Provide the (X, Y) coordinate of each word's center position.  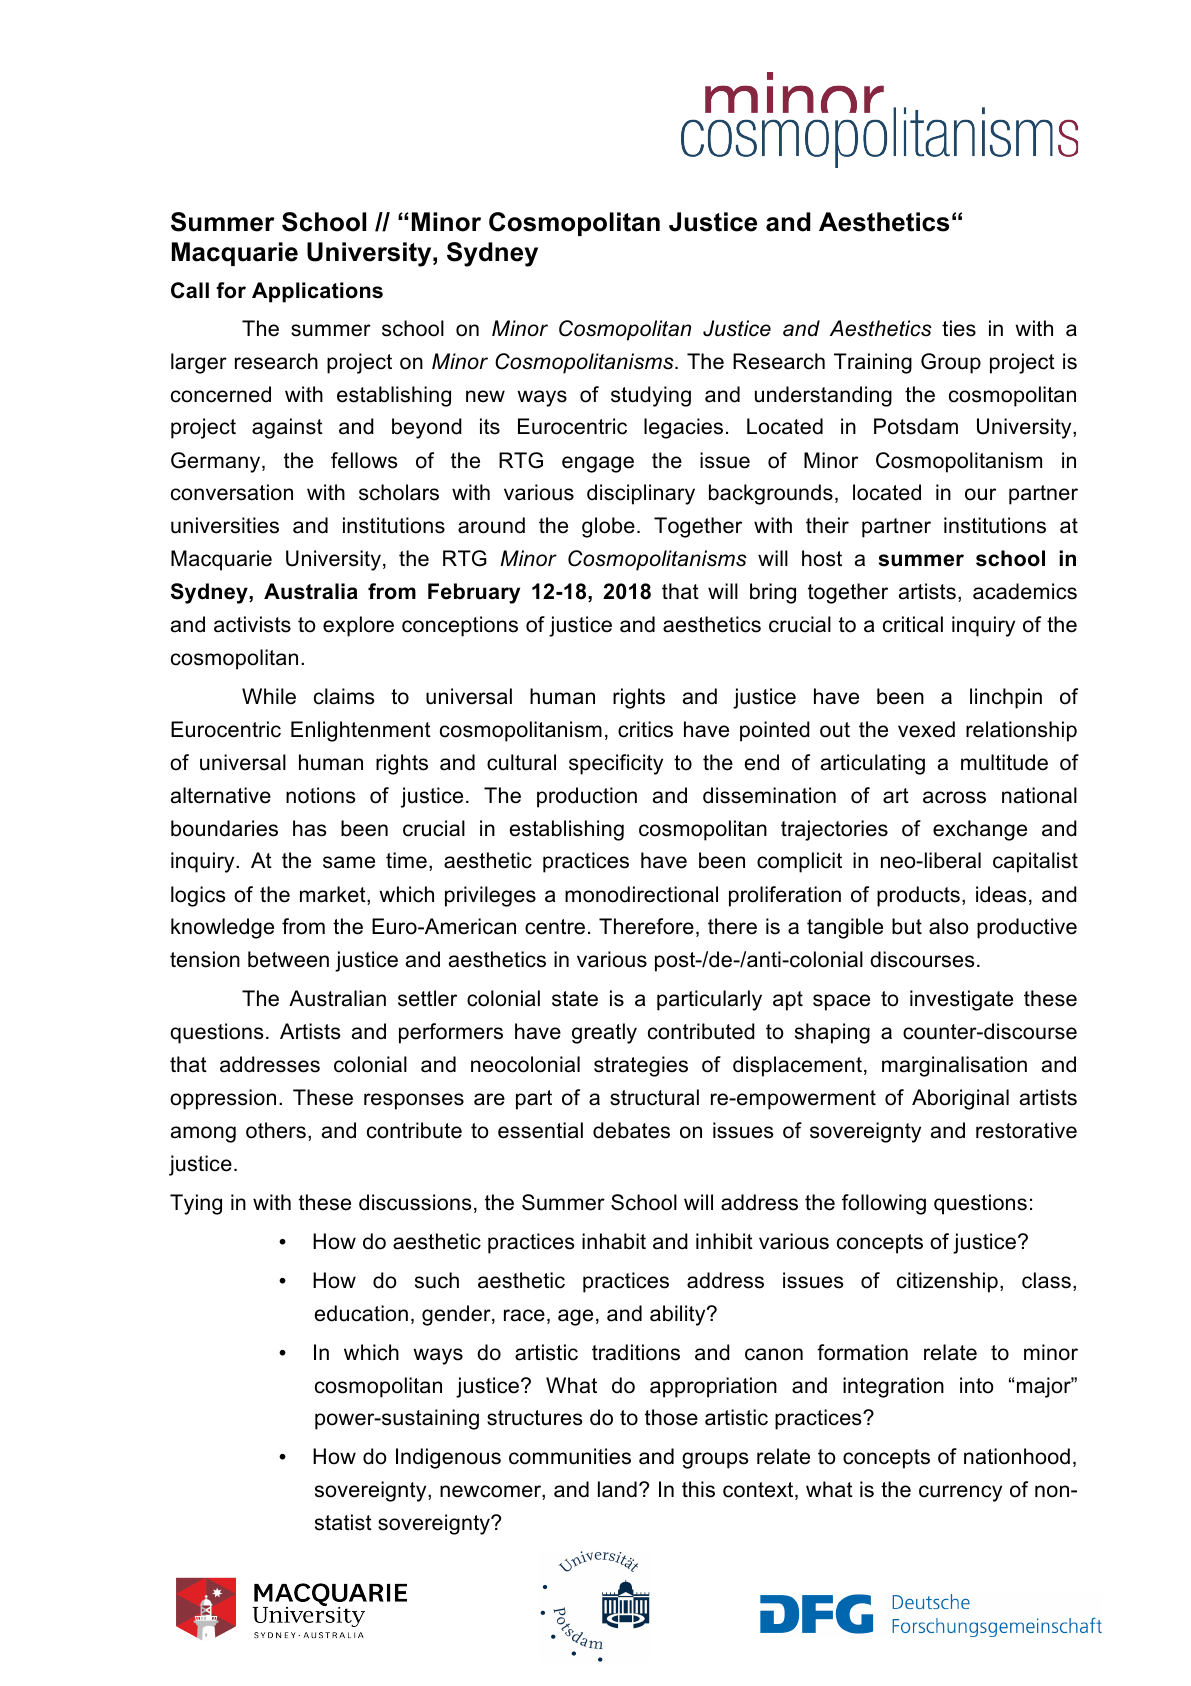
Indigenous (448, 1458)
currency (960, 1493)
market (334, 895)
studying (651, 396)
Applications (317, 292)
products (918, 896)
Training (873, 363)
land (617, 1489)
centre (555, 927)
